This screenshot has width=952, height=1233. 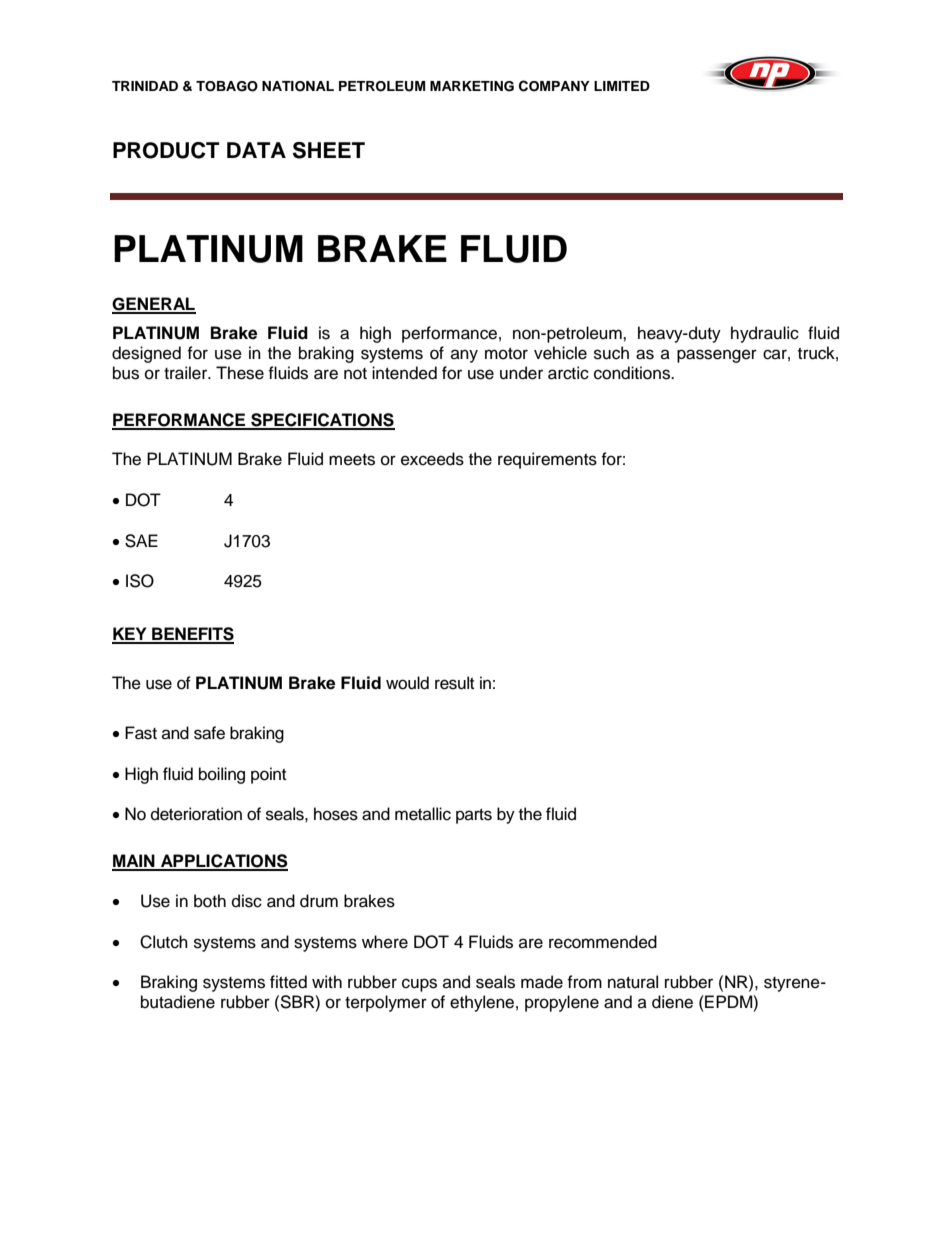 I want to click on exceeds, so click(x=432, y=459).
